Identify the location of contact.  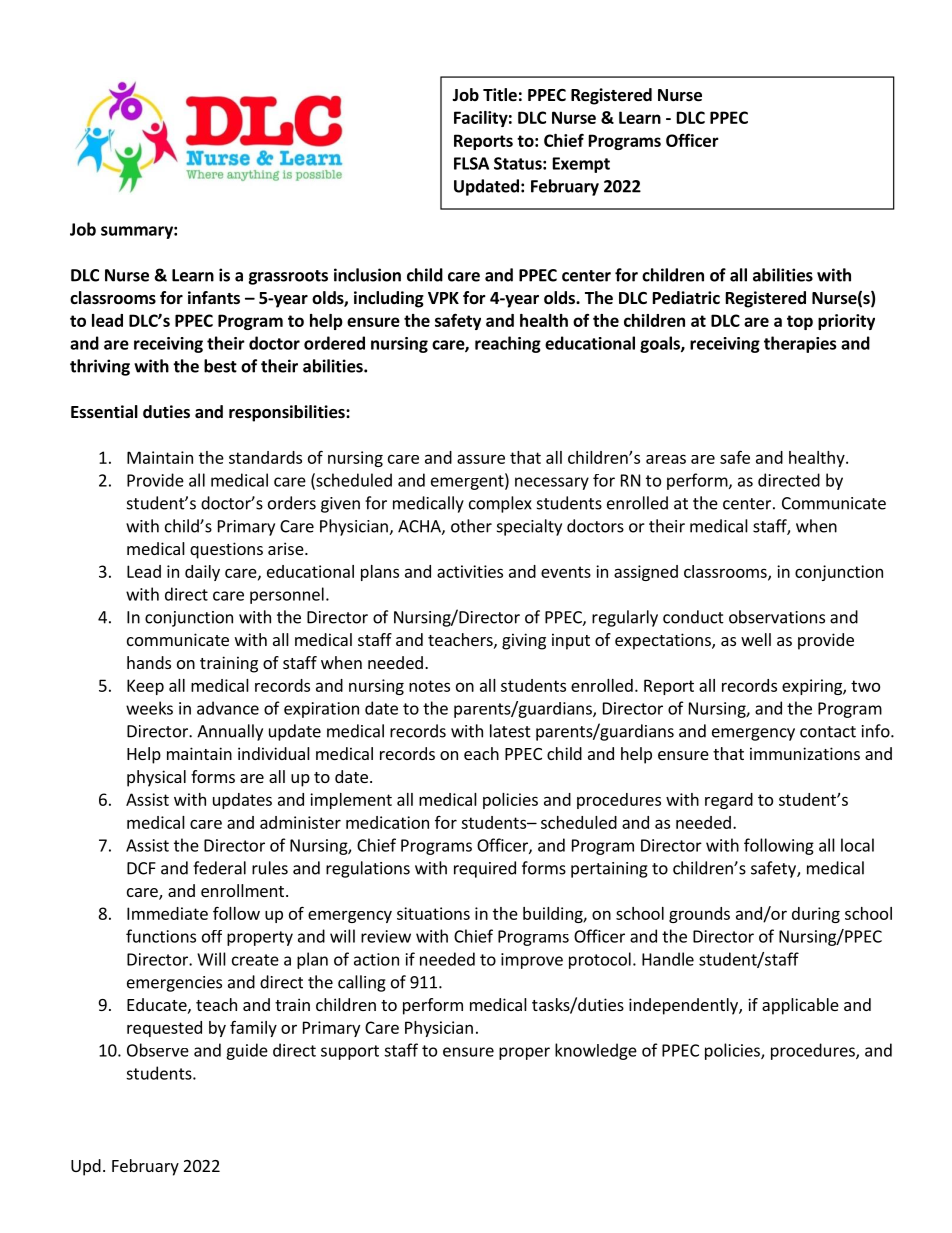
(828, 732).
